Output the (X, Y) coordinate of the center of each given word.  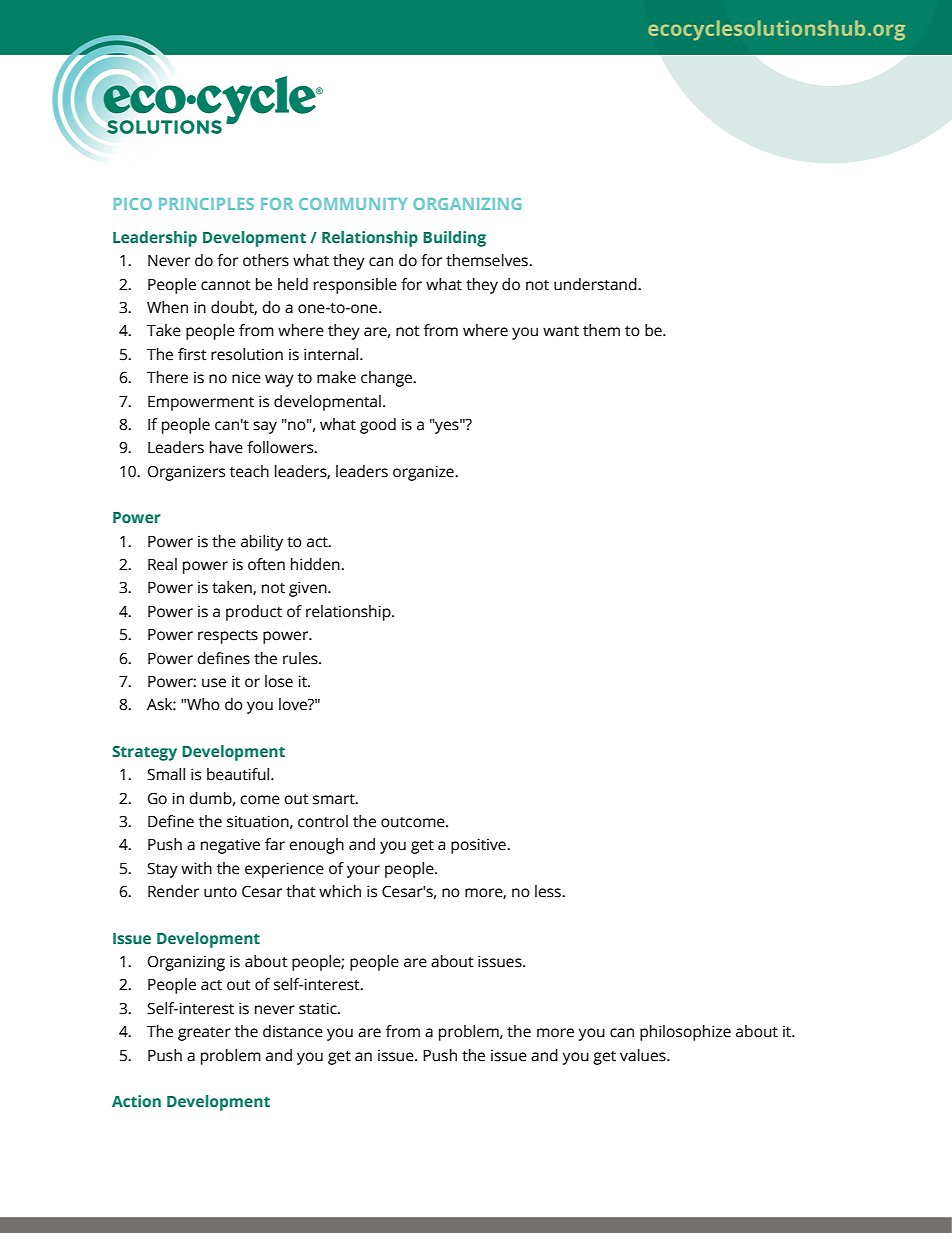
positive (479, 846)
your (363, 871)
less (549, 891)
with (196, 868)
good (378, 426)
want (561, 331)
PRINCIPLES (206, 204)
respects (228, 637)
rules (301, 658)
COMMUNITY (353, 204)
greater (204, 1034)
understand (596, 284)
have (226, 447)
